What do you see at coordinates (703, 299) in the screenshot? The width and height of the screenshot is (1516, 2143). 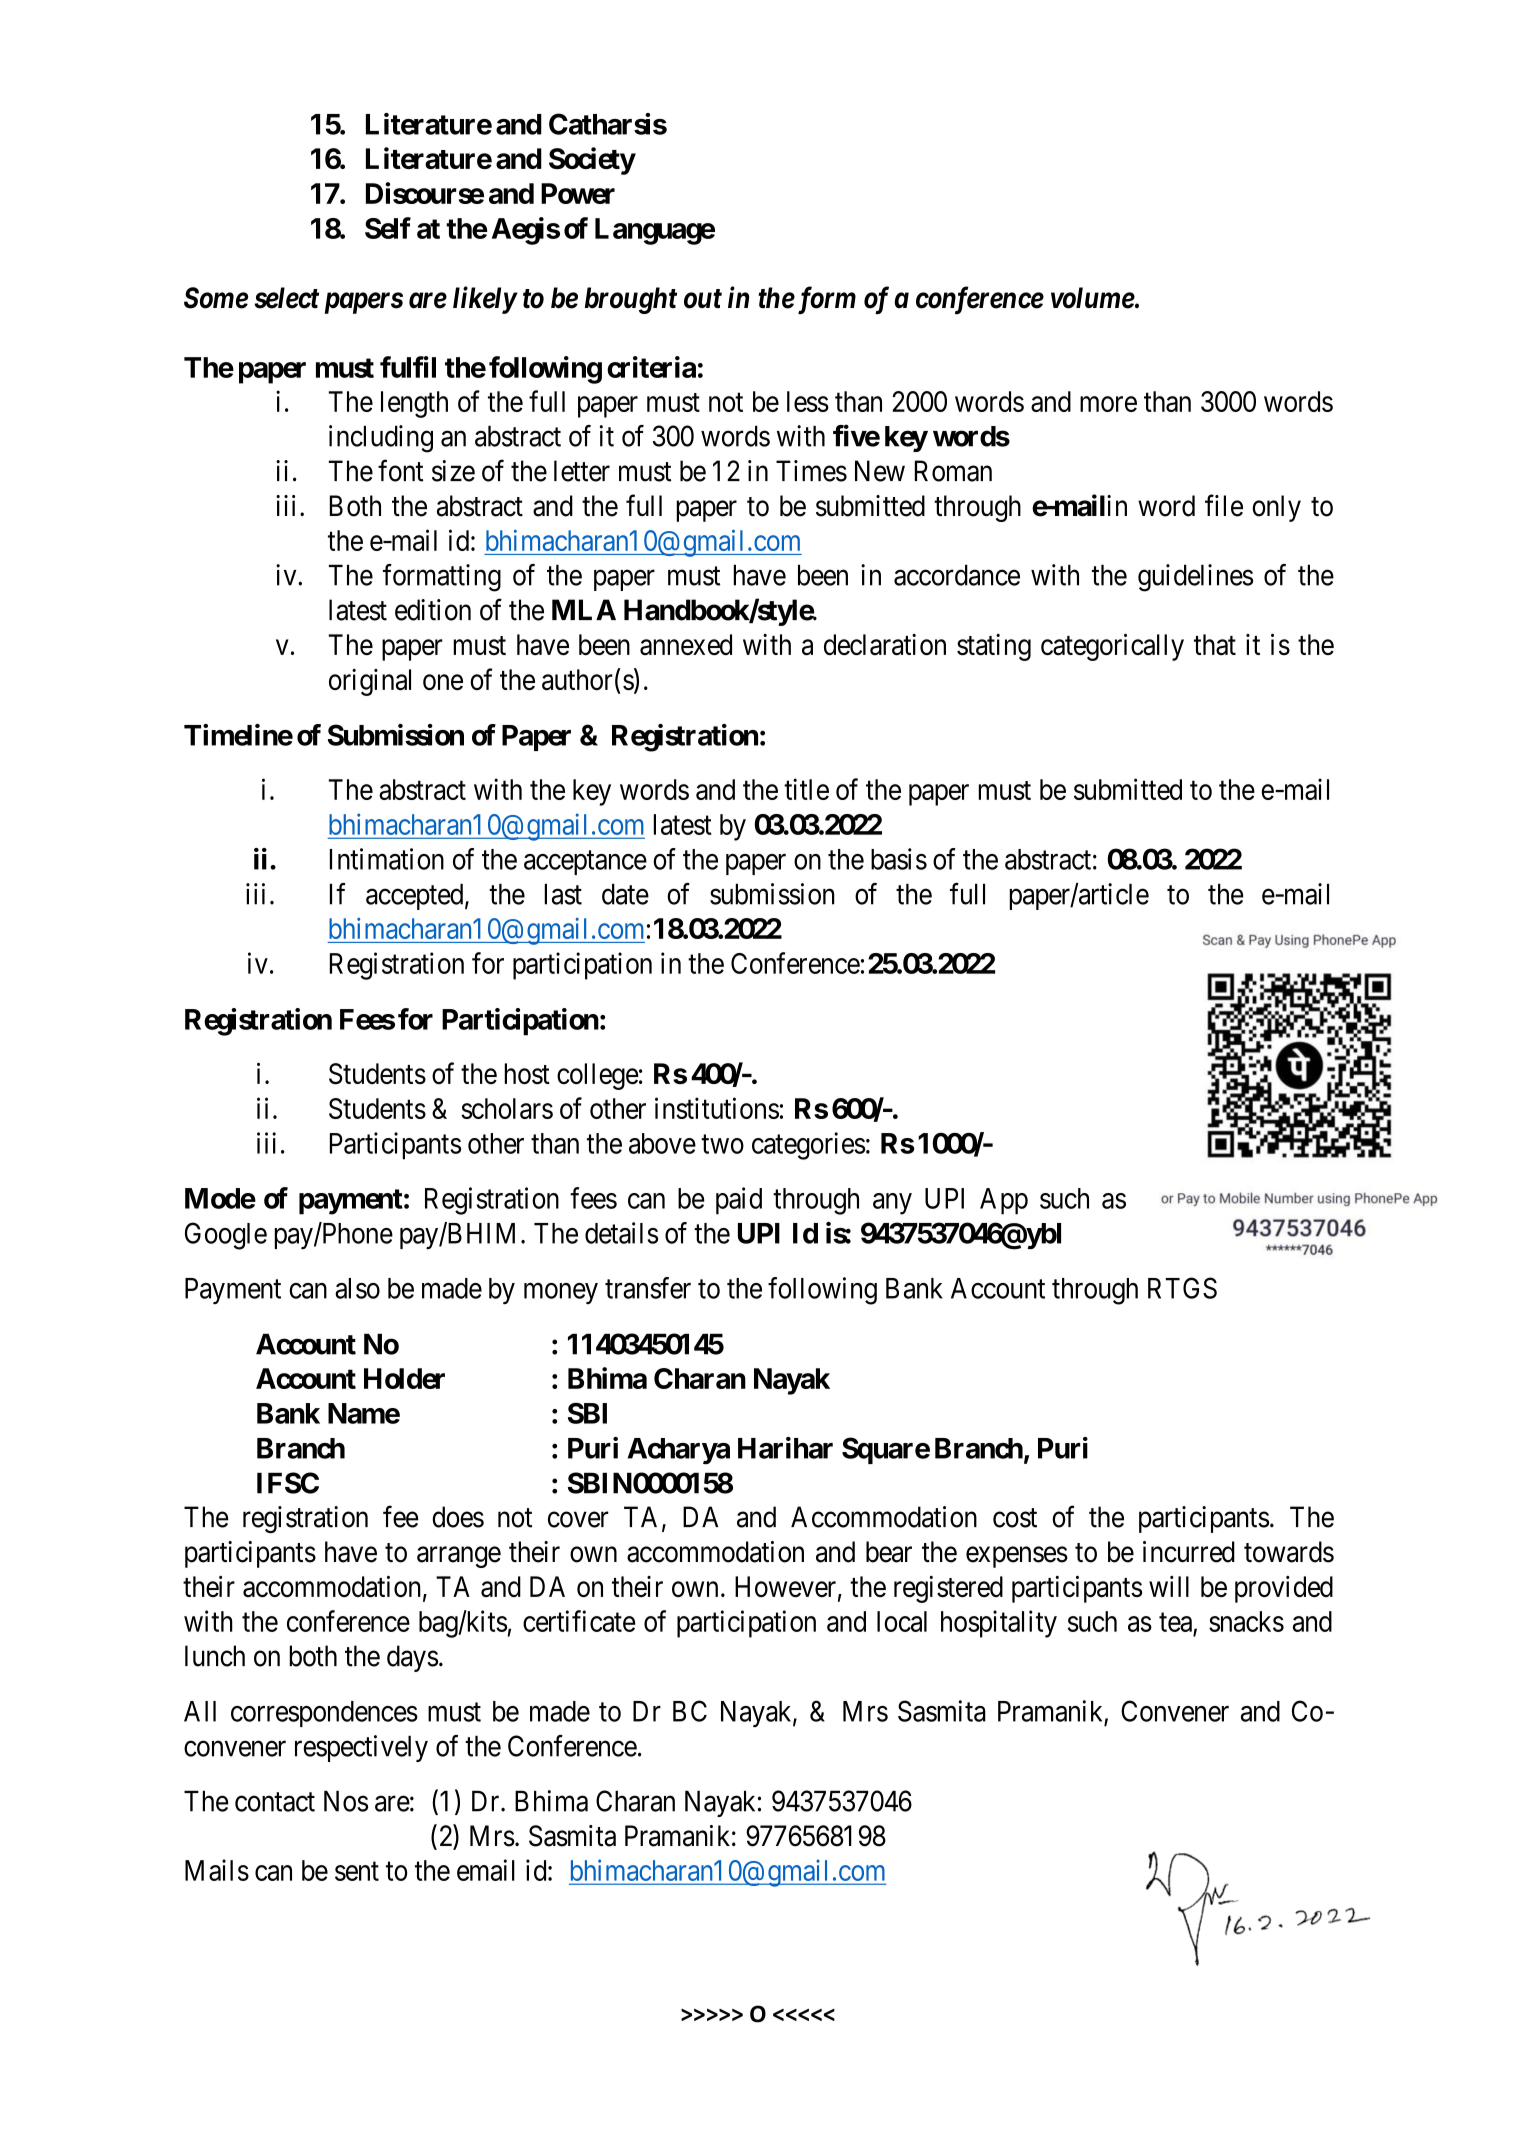 I see `out` at bounding box center [703, 299].
